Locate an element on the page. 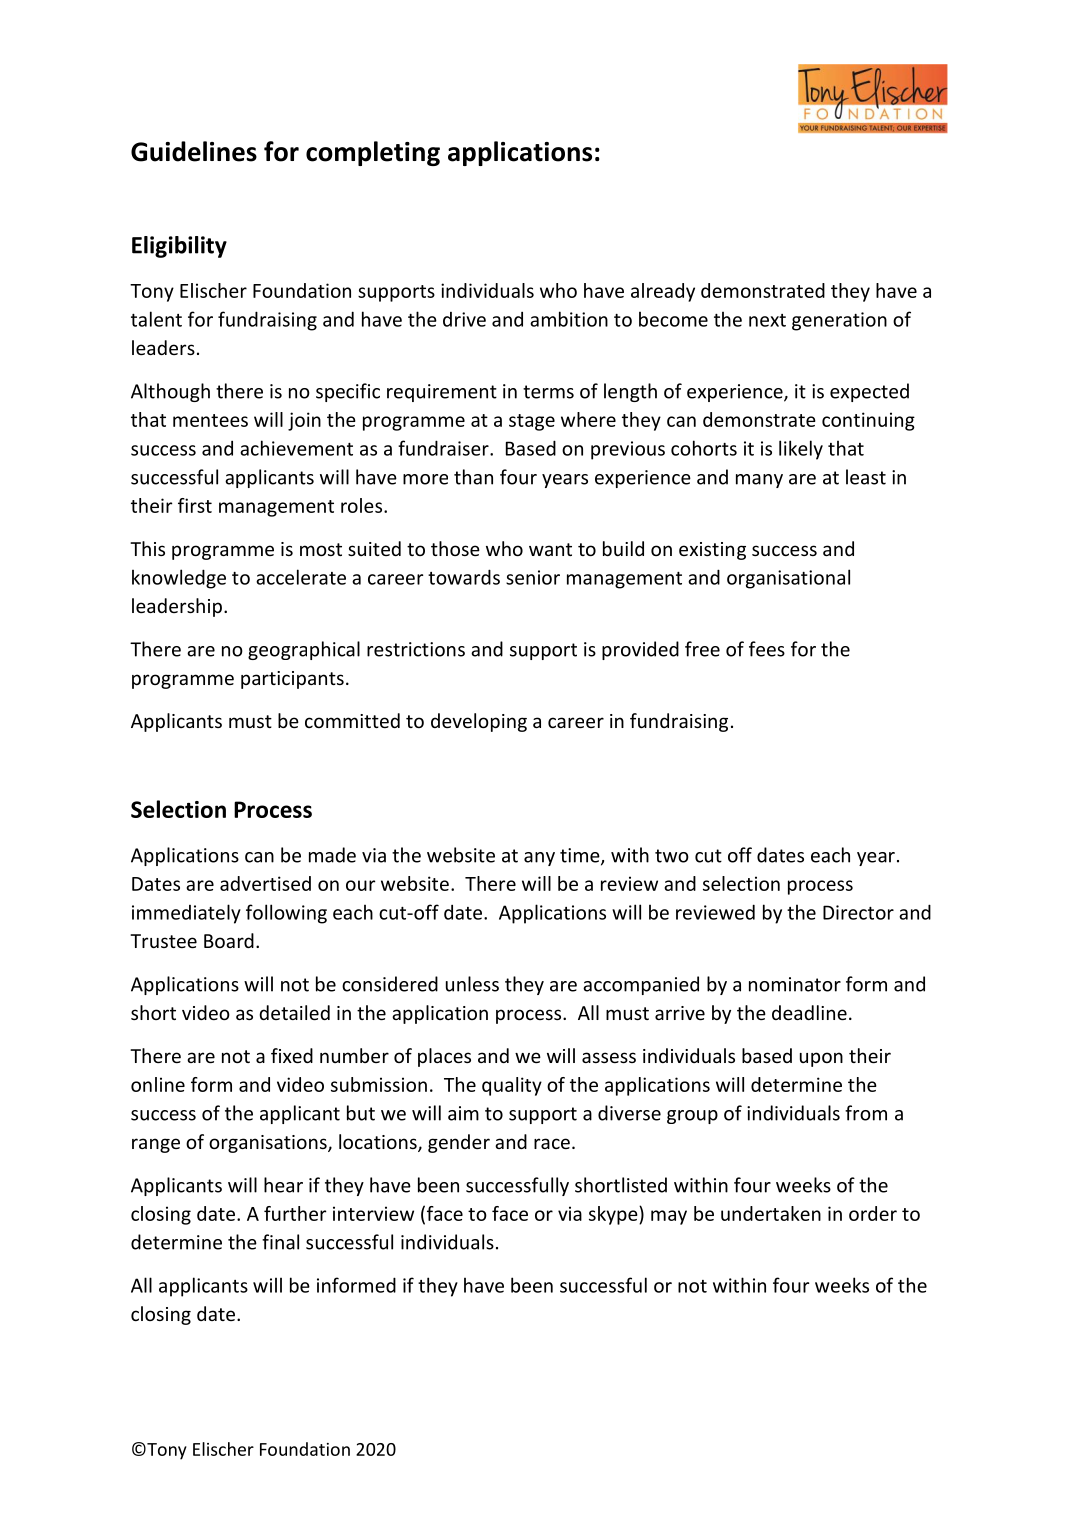  race is located at coordinates (552, 1143).
